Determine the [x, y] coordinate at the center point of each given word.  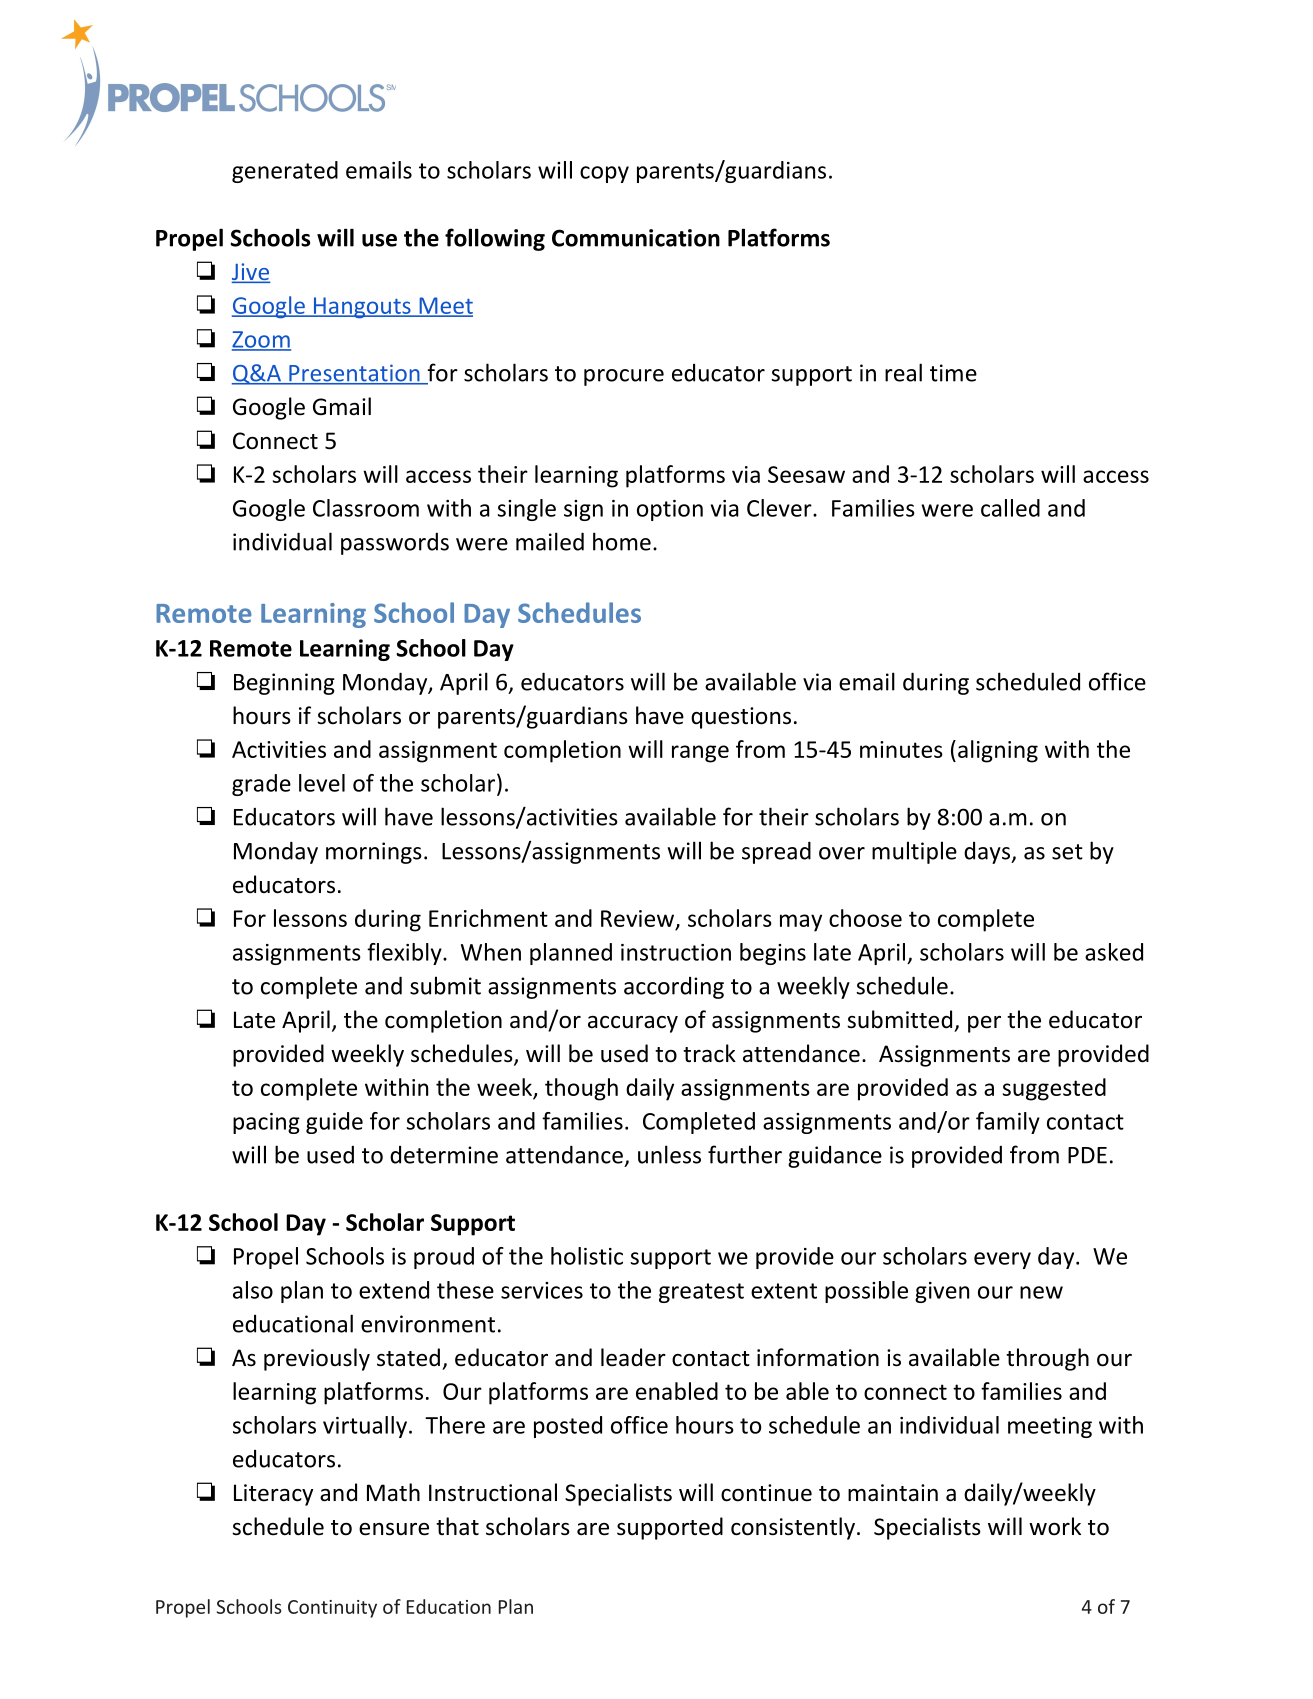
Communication [636, 238]
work [1055, 1526]
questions [741, 718]
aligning [996, 751]
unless [669, 1154]
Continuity [332, 1609]
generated [285, 172]
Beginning [284, 684]
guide [334, 1123]
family [1008, 1123]
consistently [793, 1528]
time [953, 373]
